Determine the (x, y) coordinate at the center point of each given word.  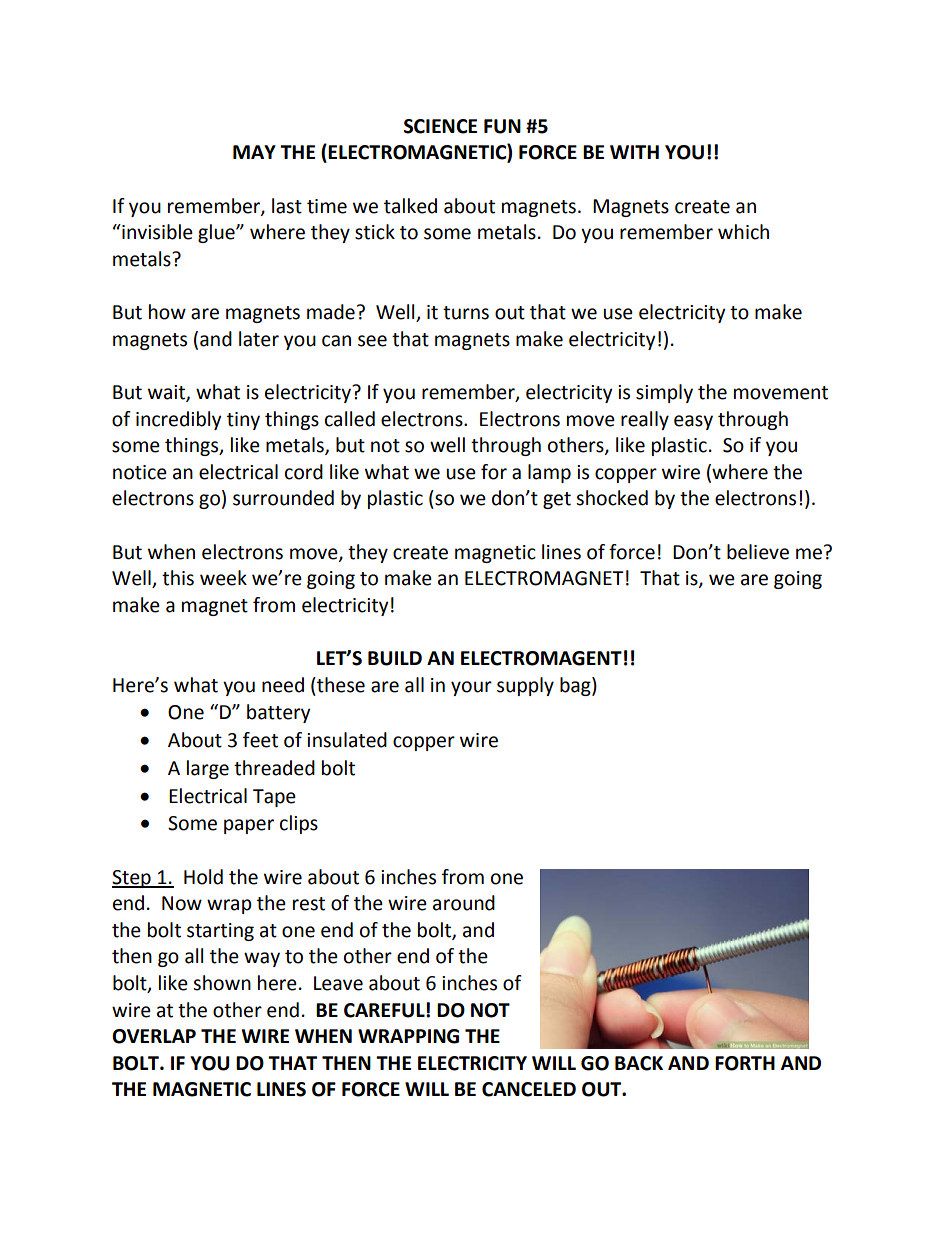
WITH (634, 152)
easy (693, 422)
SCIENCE (440, 126)
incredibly (179, 420)
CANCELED (529, 1089)
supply (525, 686)
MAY (254, 152)
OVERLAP (154, 1036)
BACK (639, 1063)
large (208, 769)
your (471, 688)
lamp (549, 473)
